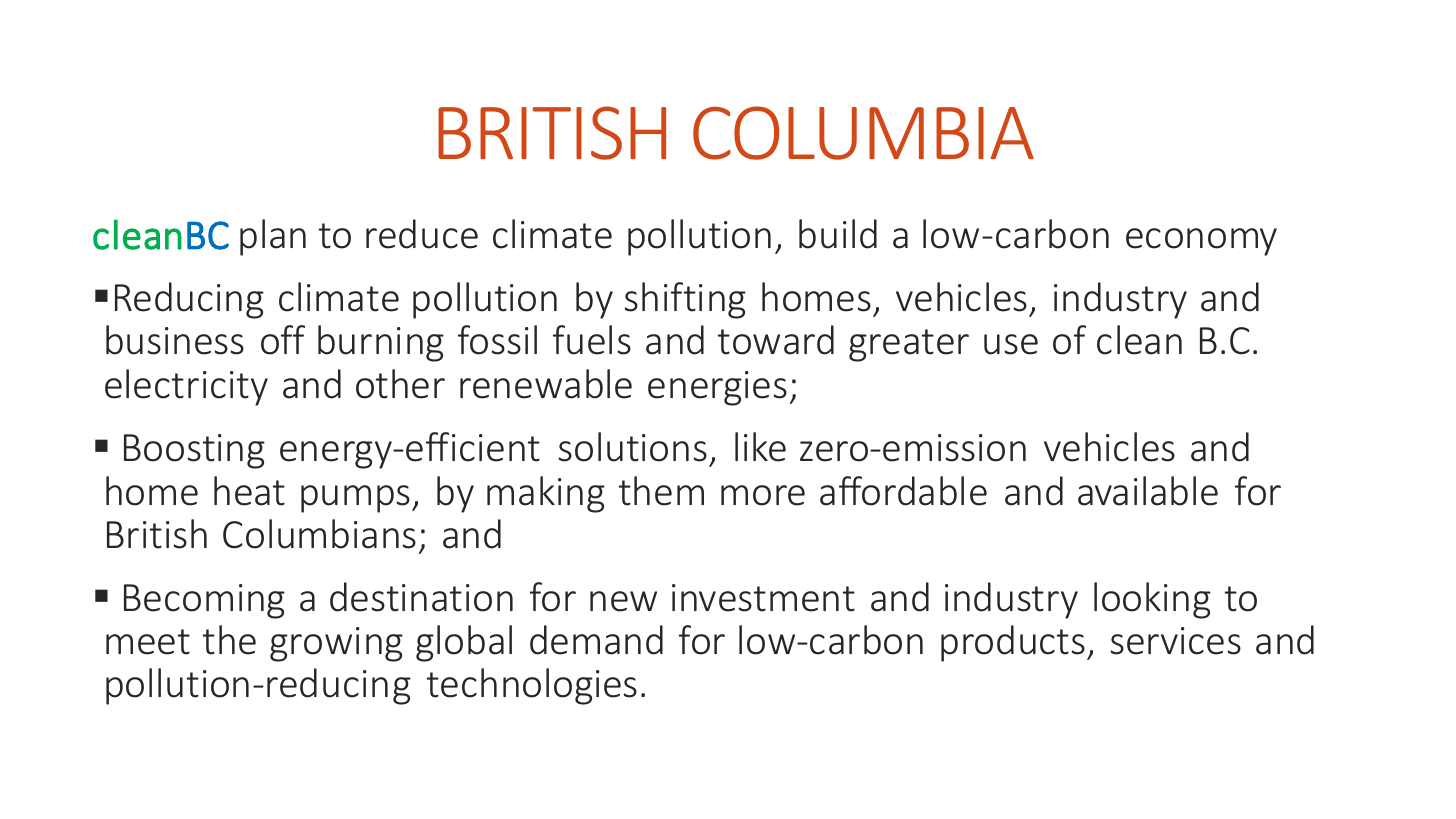  Describe the element at coordinates (249, 491) in the image. I see `heat` at that location.
